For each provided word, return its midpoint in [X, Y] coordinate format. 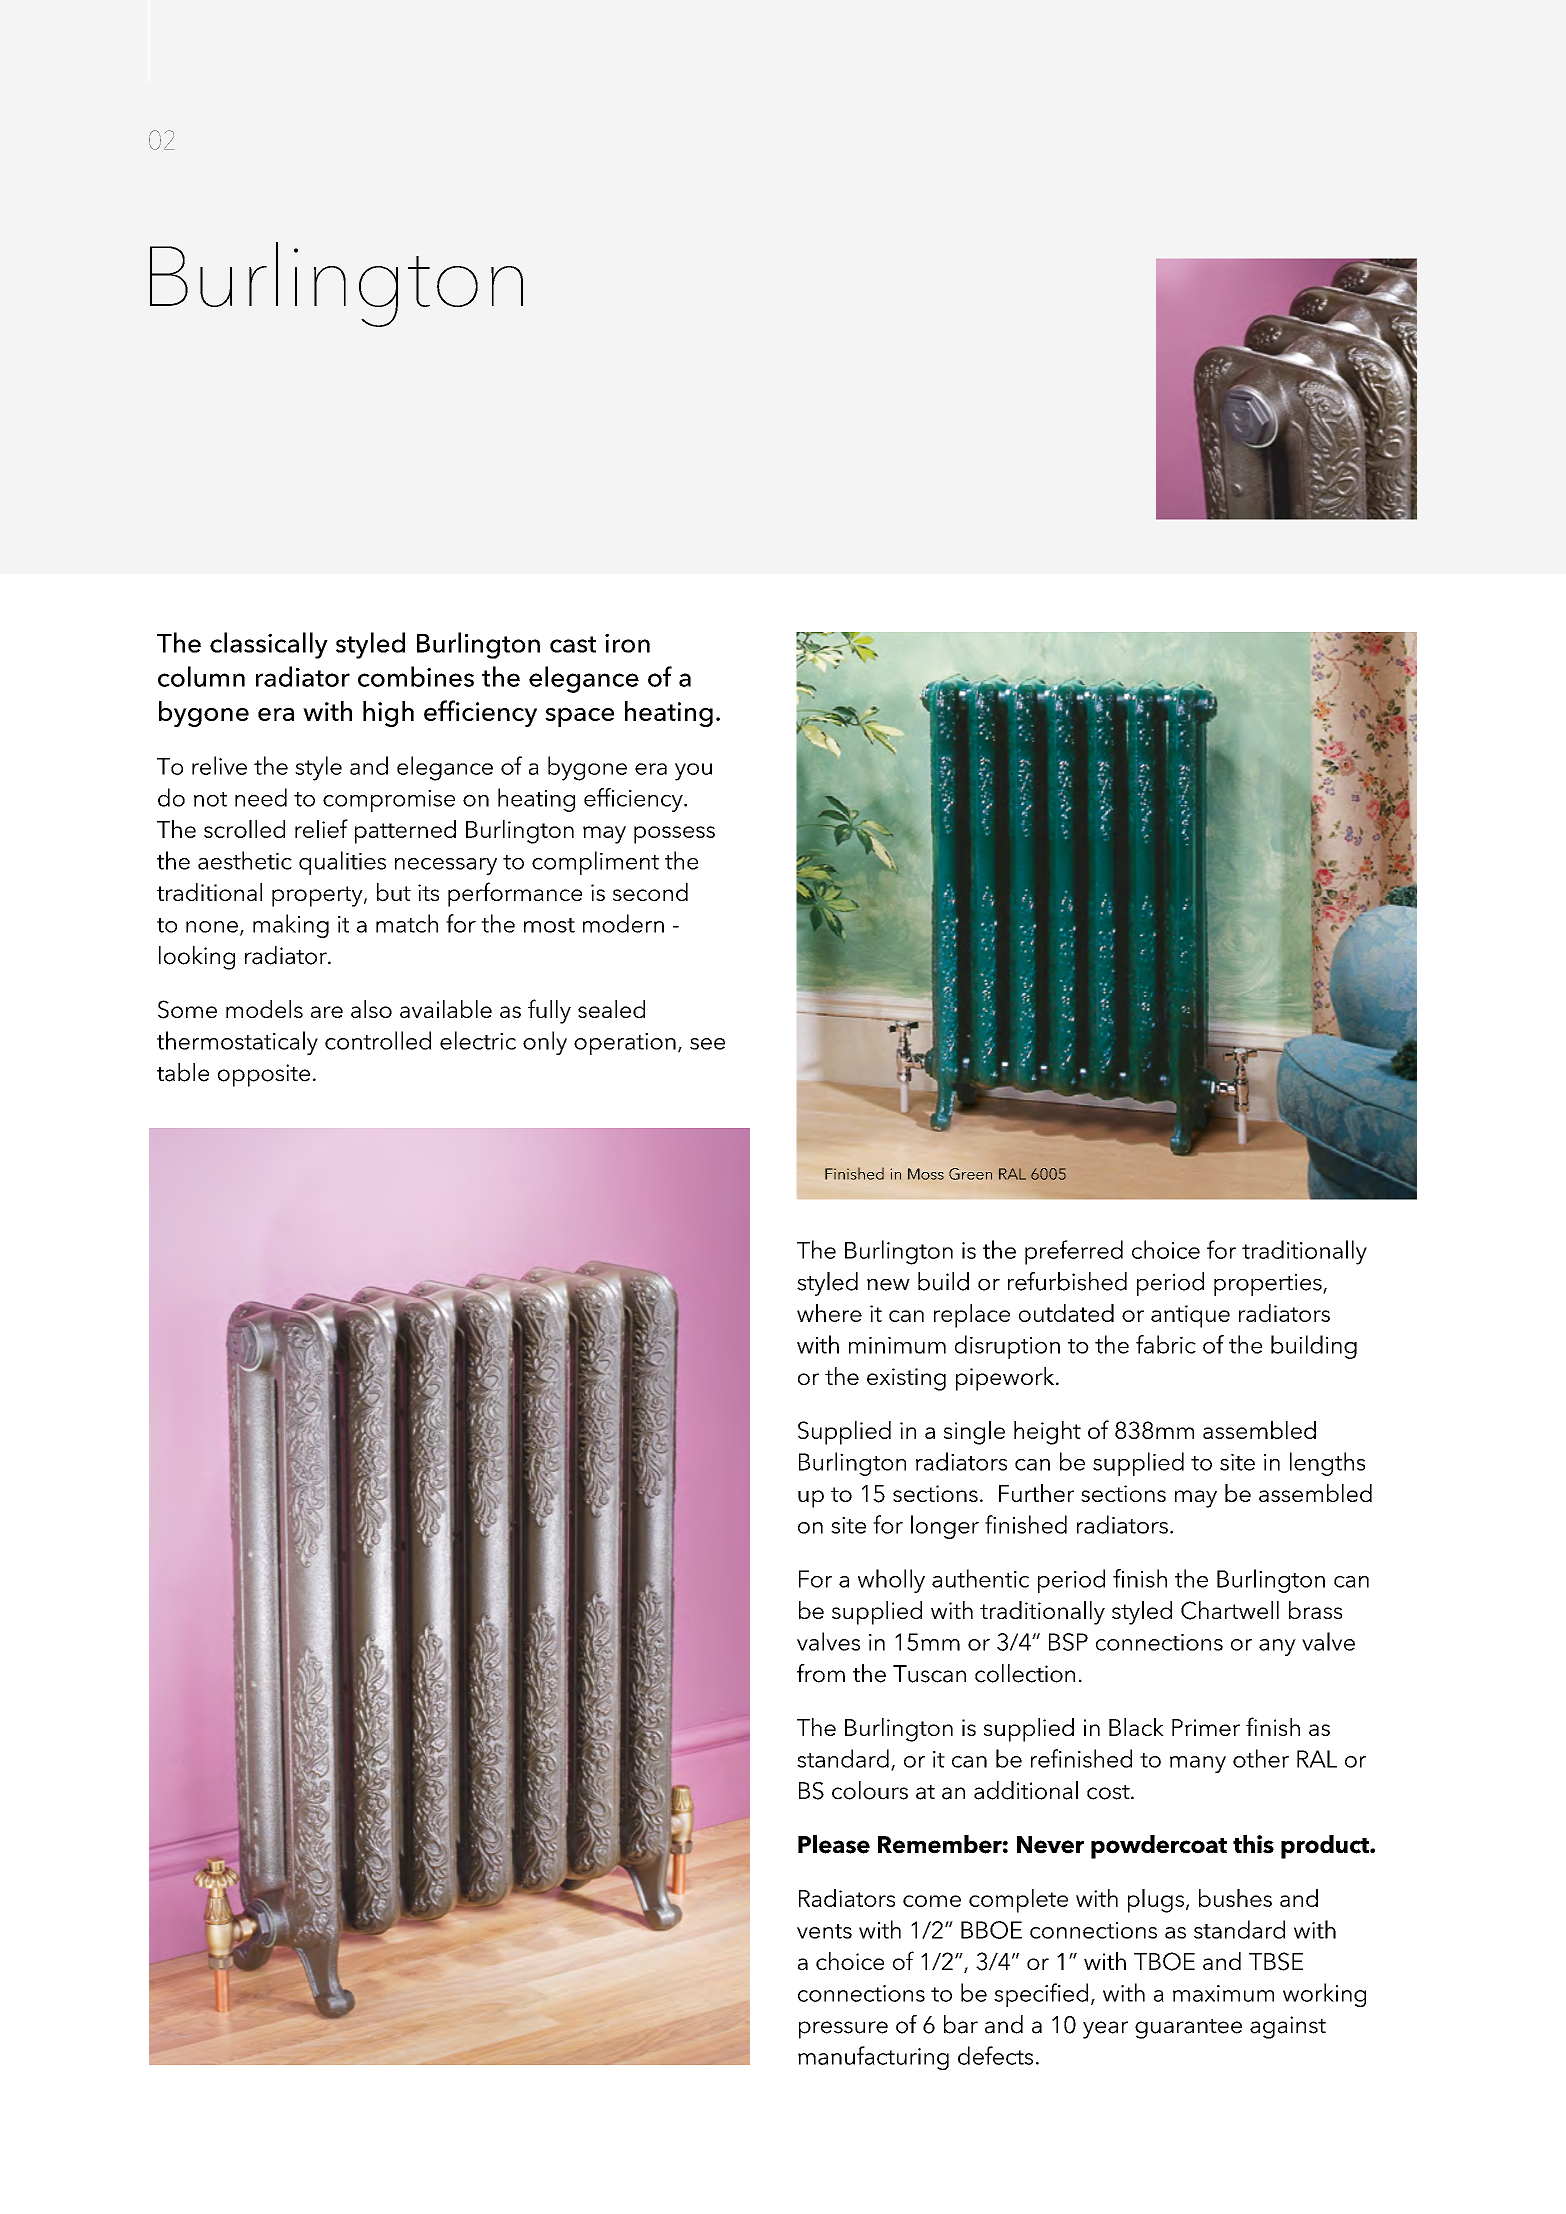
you [693, 772]
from [821, 1673]
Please [834, 1844]
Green [970, 1174]
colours [870, 1790]
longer [945, 1527]
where [829, 1313]
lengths [1327, 1464]
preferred [1074, 1252]
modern [623, 923]
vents [824, 1931]
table [183, 1072]
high [388, 714]
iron [627, 643]
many [1198, 1764]
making [291, 926]
